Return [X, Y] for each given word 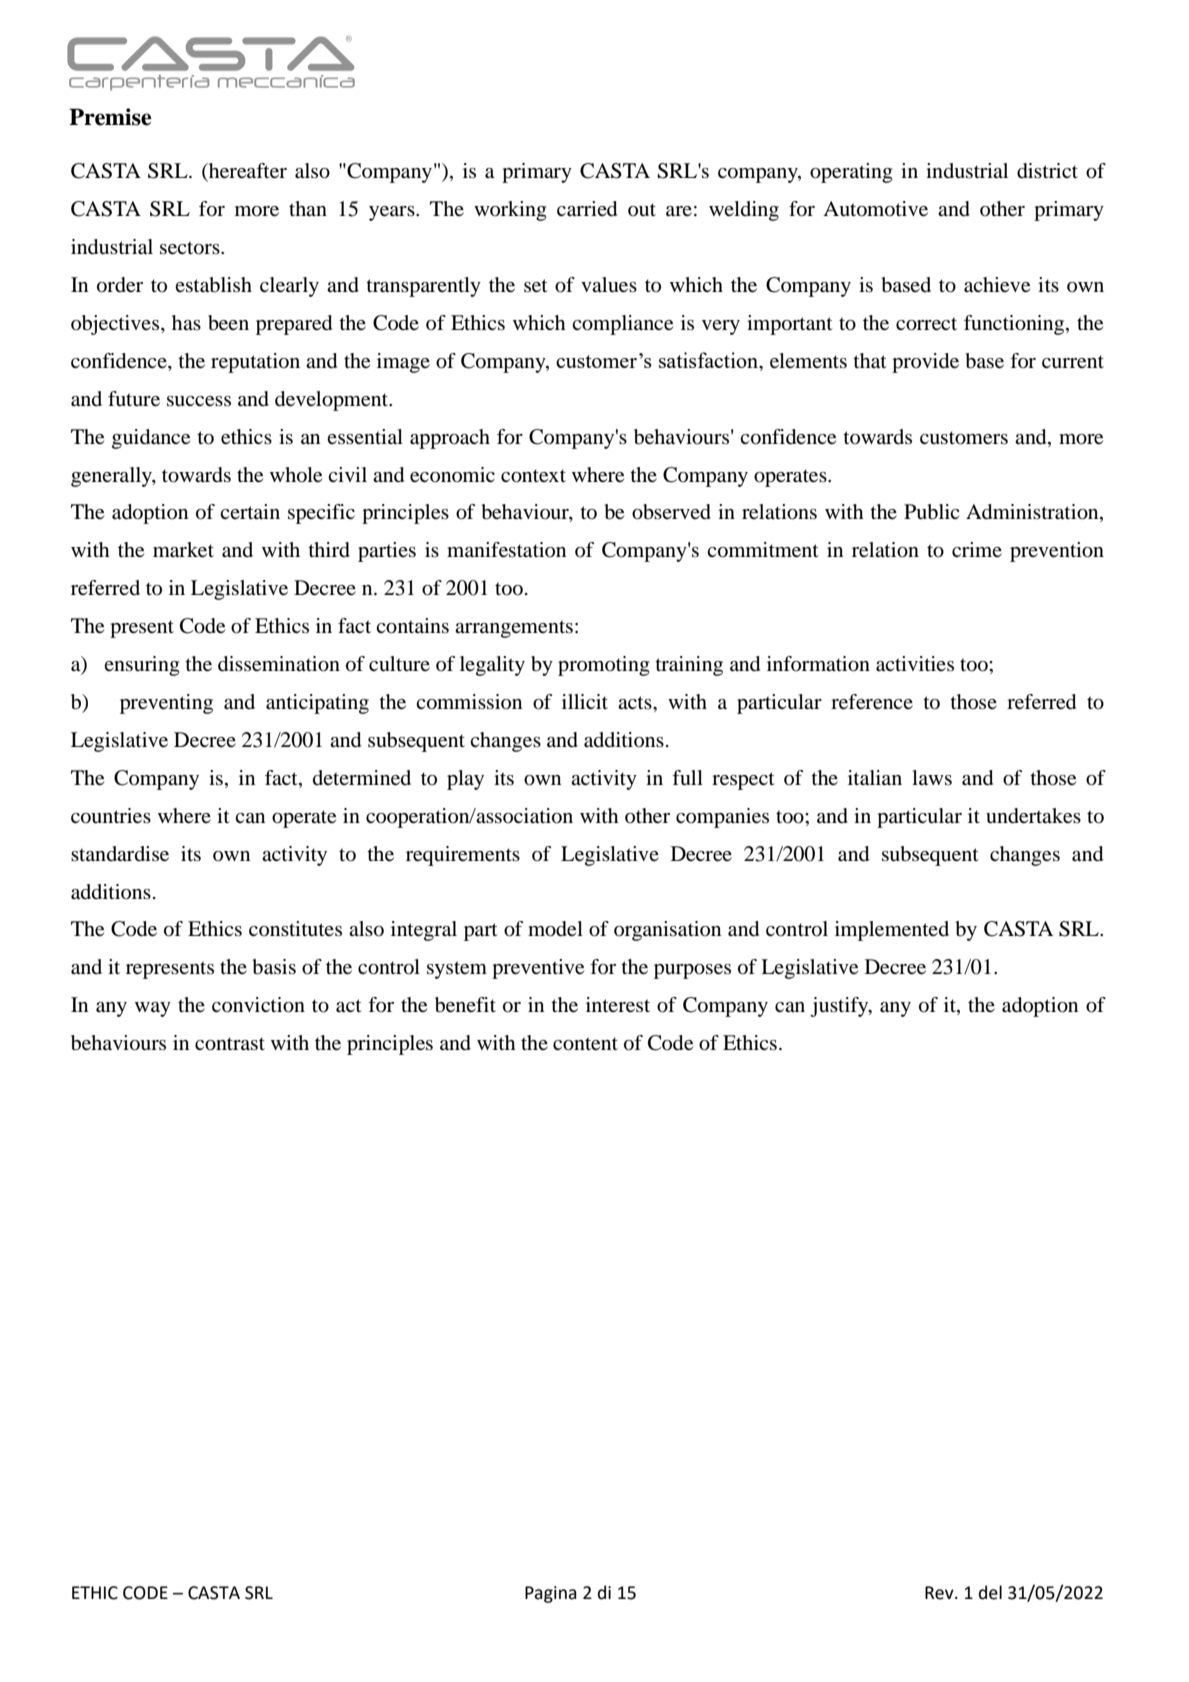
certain [250, 511]
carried [587, 209]
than [308, 208]
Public [931, 512]
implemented [892, 931]
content [585, 1044]
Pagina [551, 1594]
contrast [230, 1044]
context [533, 476]
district [1047, 171]
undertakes [1033, 816]
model [555, 929]
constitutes [295, 929]
